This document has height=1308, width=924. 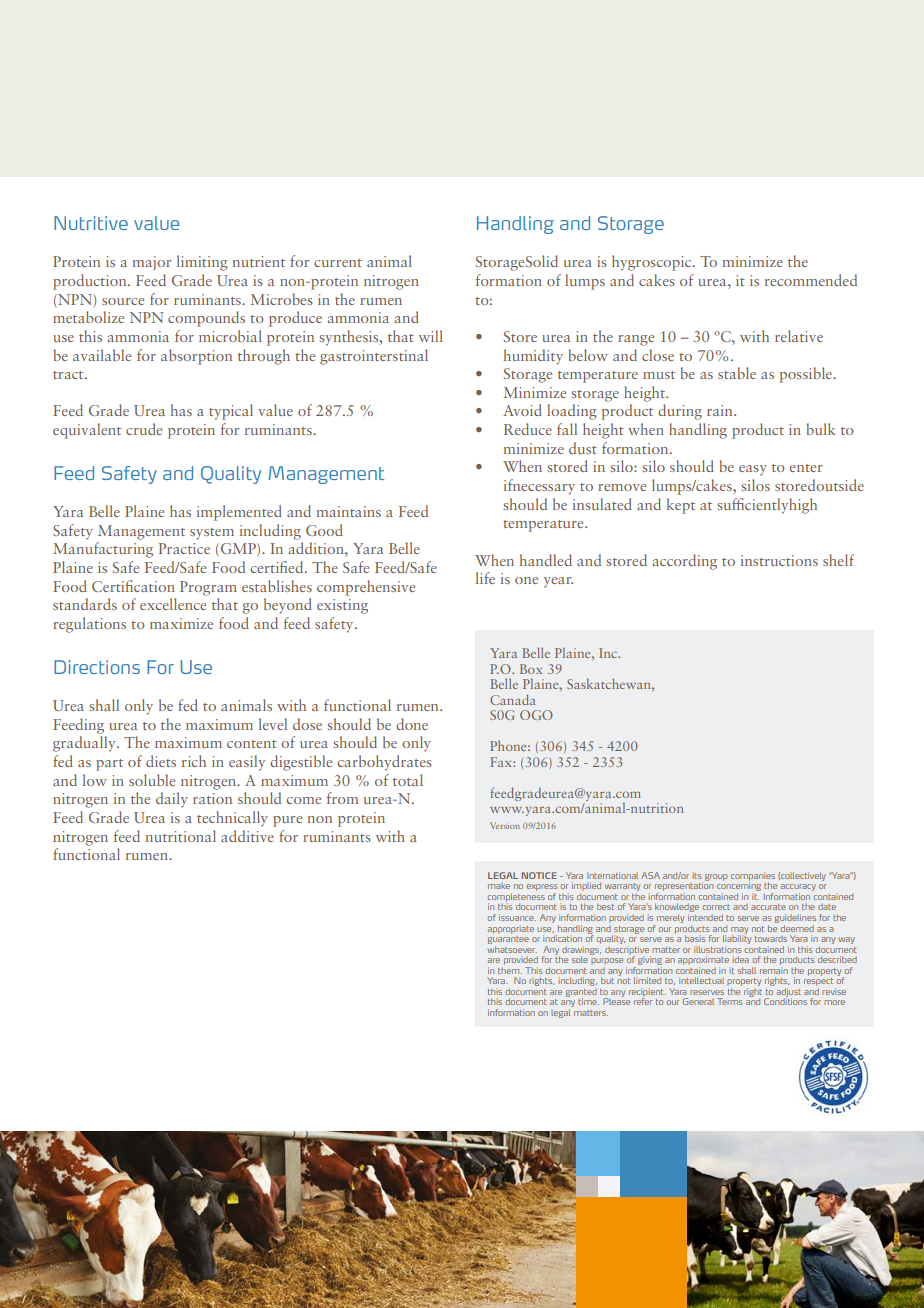 I want to click on major, so click(x=152, y=263).
